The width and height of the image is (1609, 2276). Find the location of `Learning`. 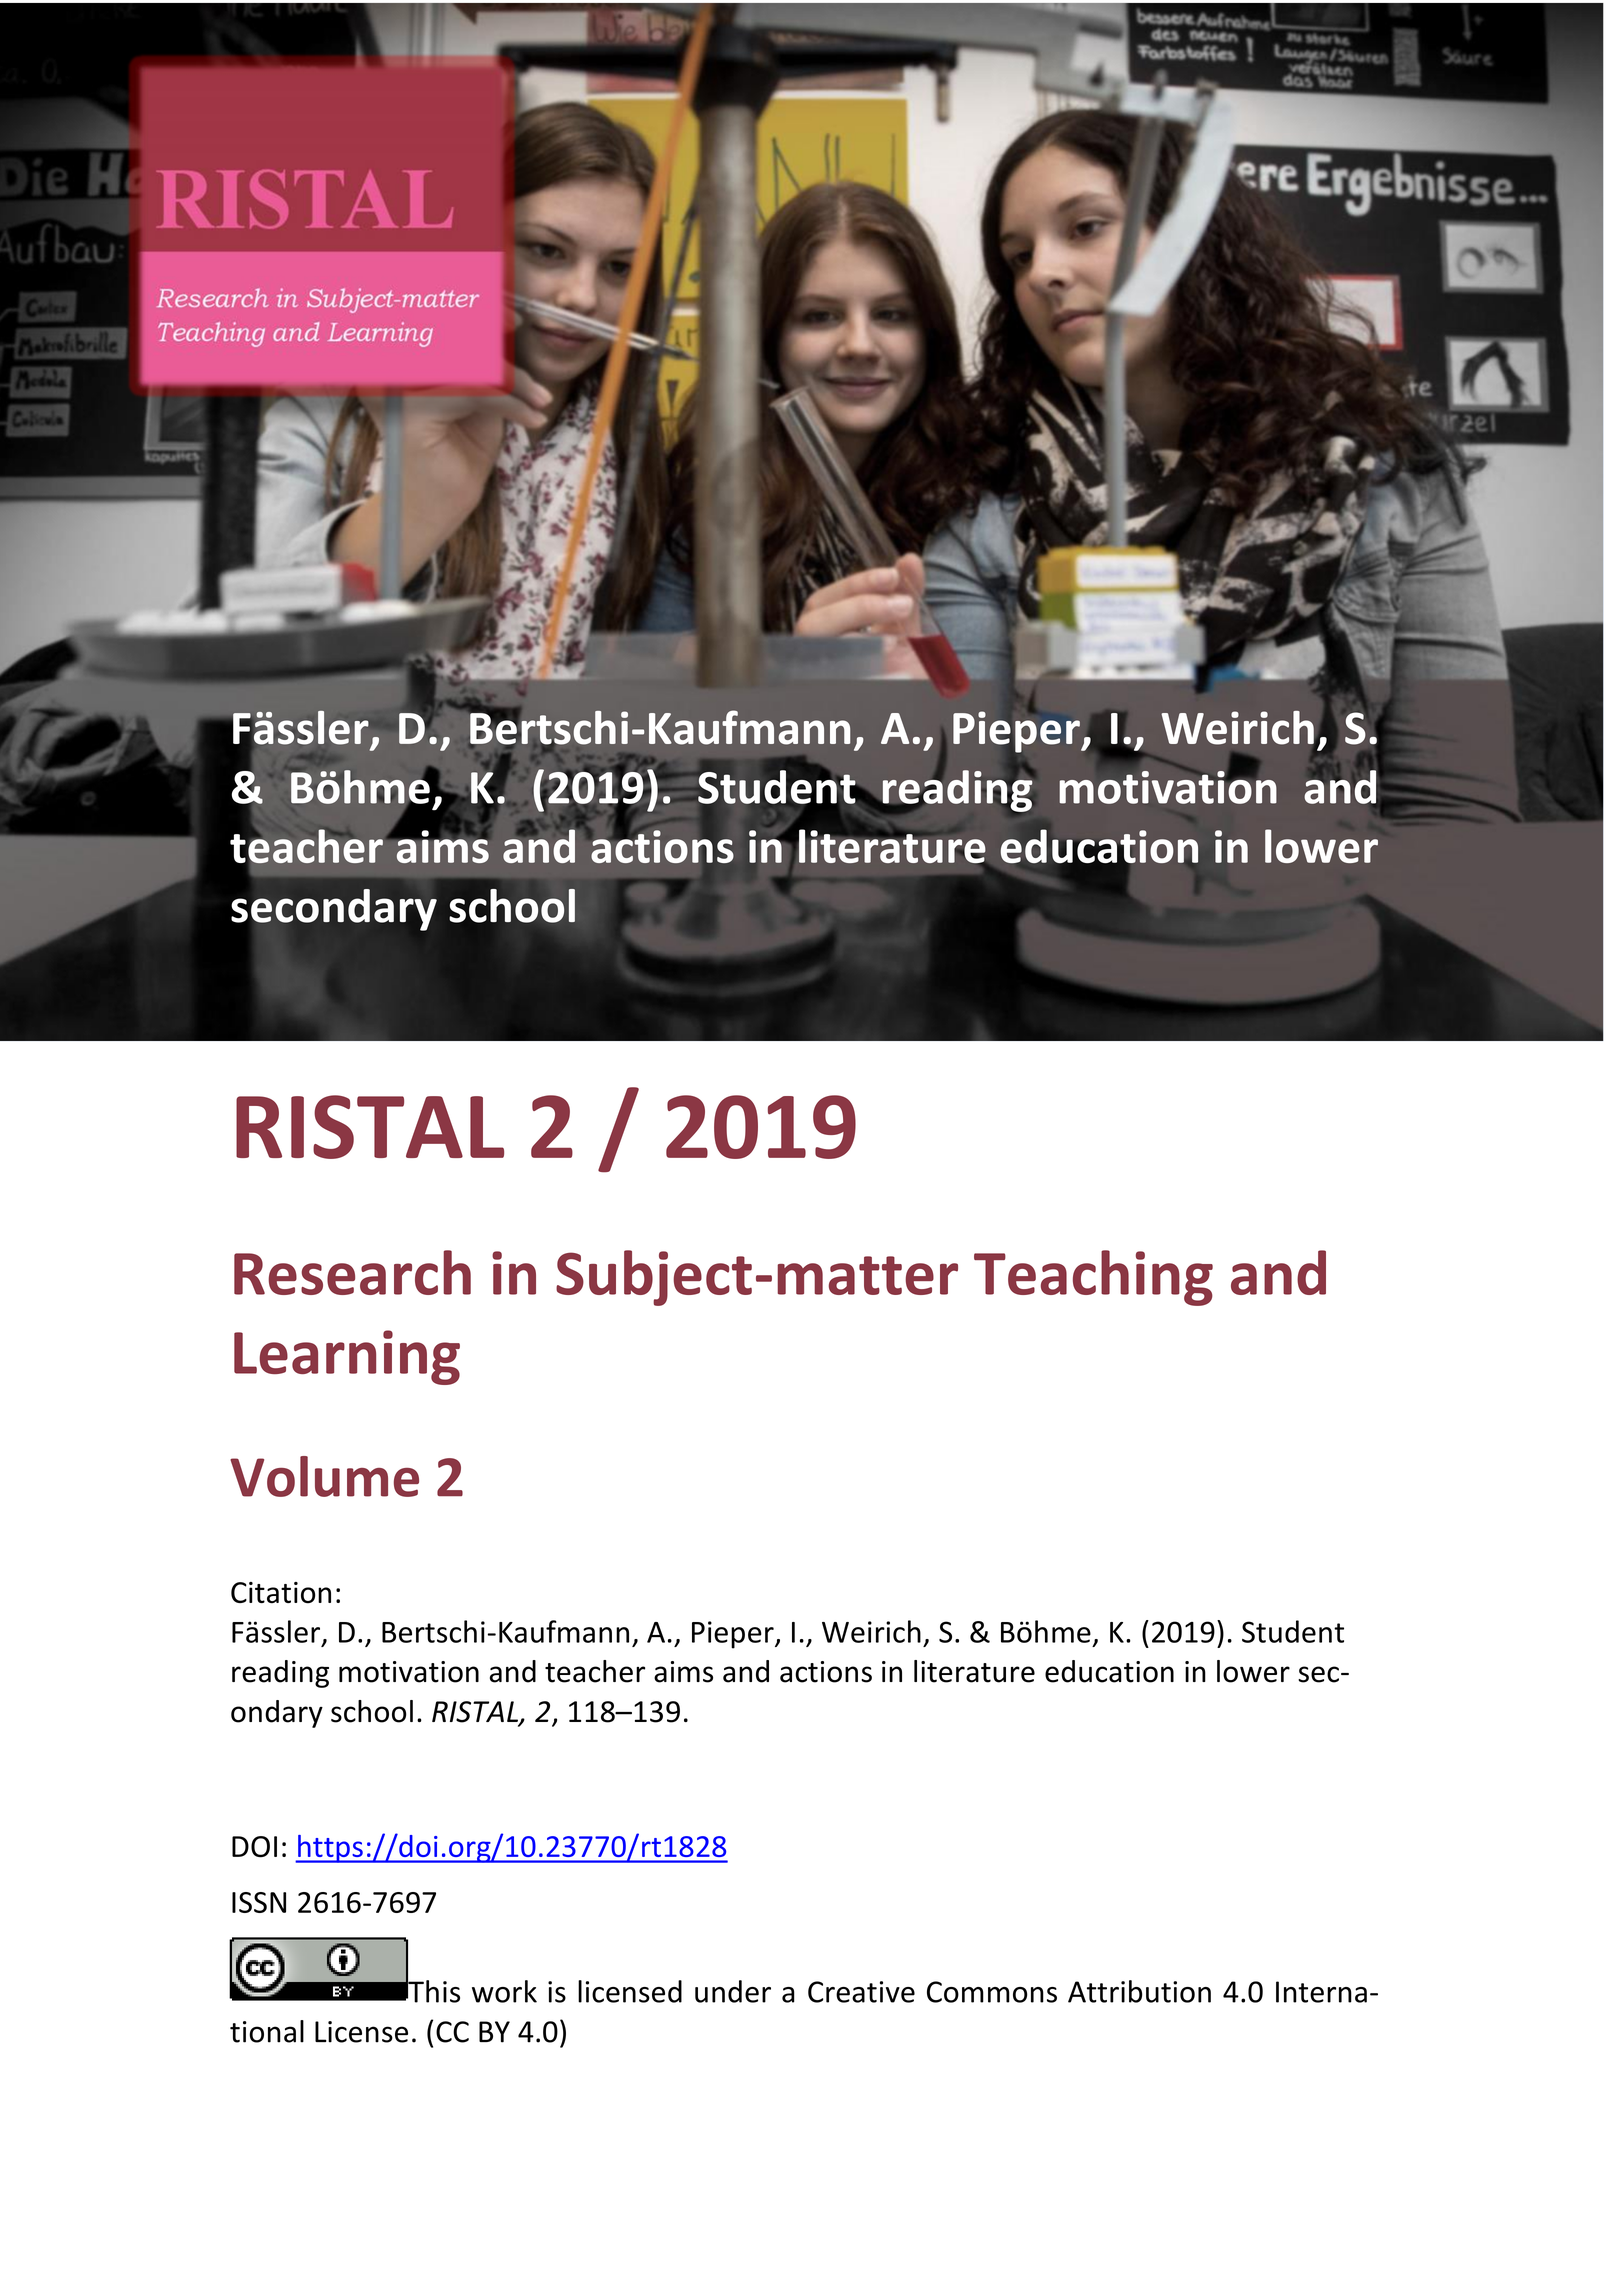

Learning is located at coordinates (347, 1357).
